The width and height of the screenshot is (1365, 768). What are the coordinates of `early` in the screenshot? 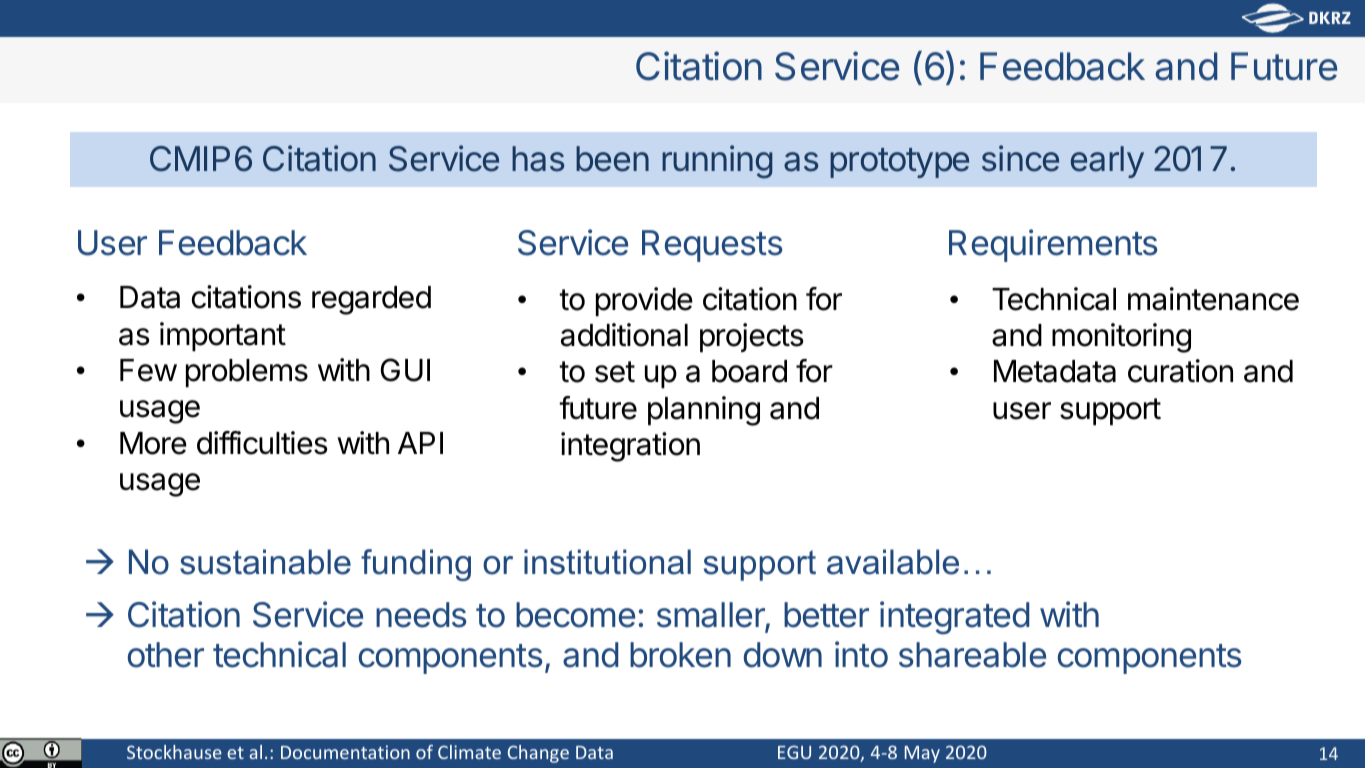 It's located at (1107, 162).
